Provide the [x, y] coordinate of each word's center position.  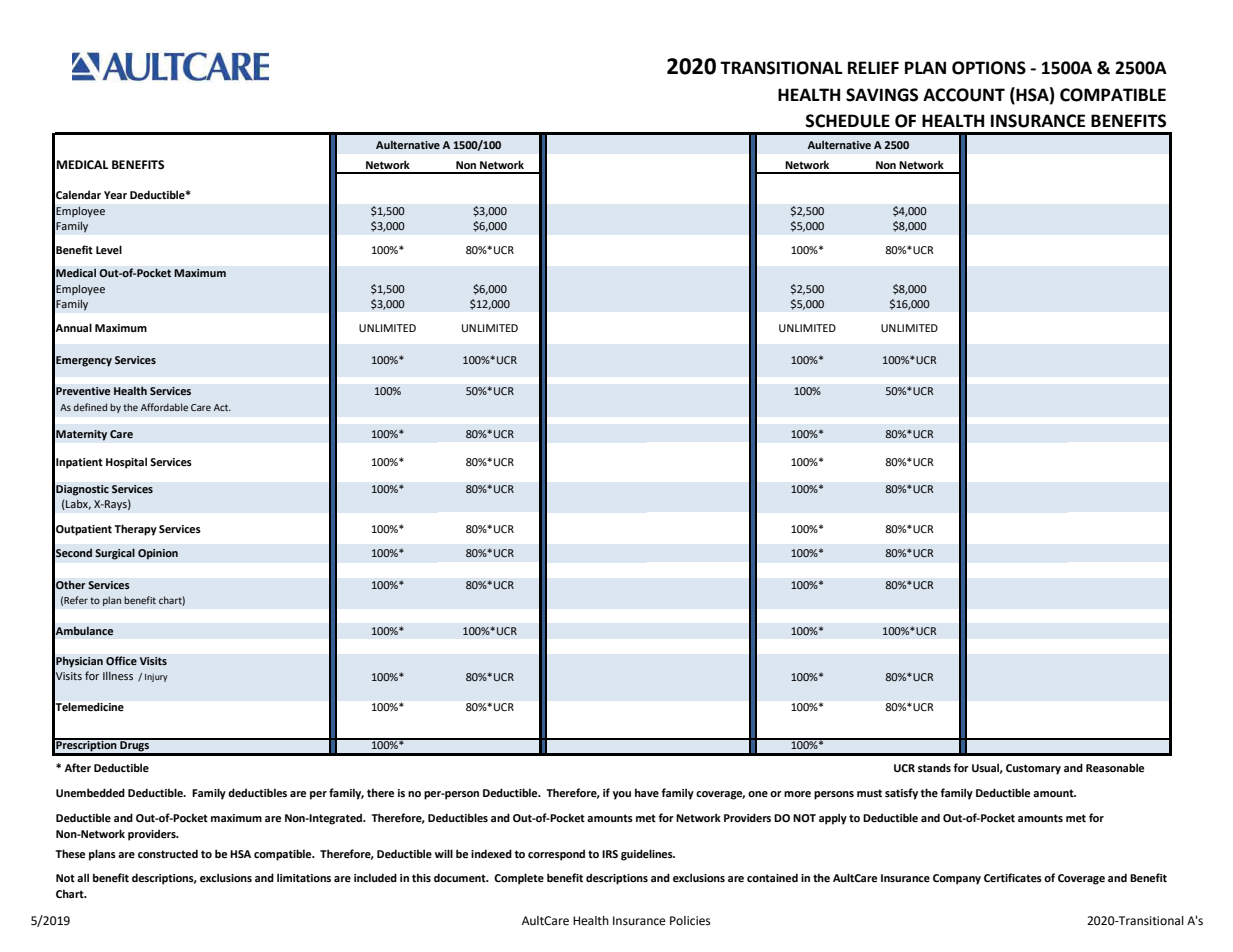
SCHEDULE [848, 121]
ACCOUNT [964, 95]
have [647, 792]
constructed [168, 853]
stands [934, 767]
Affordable [164, 407]
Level [109, 249]
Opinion [158, 554]
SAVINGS [882, 95]
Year [115, 195]
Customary [1033, 769]
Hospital [126, 463]
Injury [156, 677]
